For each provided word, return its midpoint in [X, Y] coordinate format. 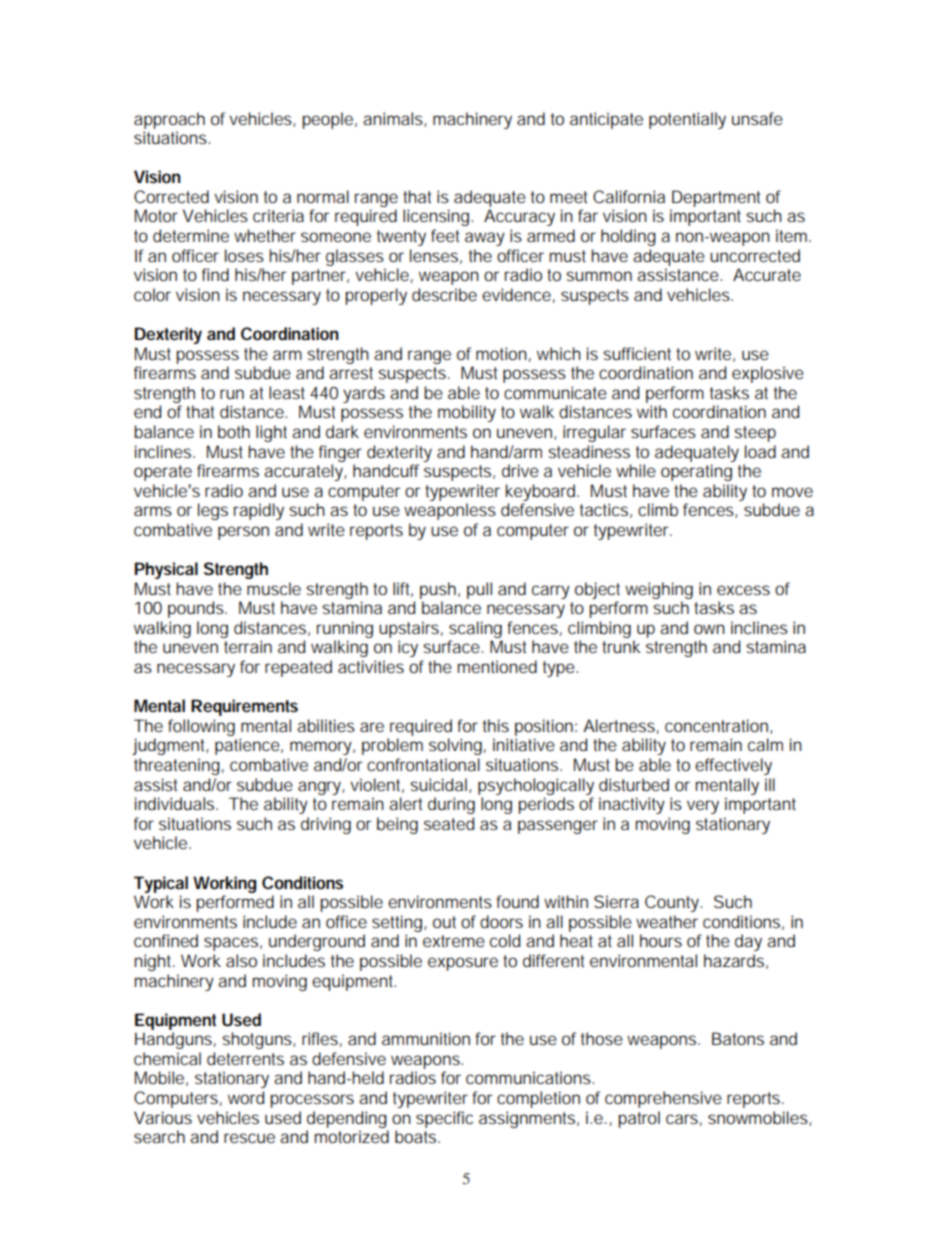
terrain [248, 646]
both [234, 431]
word [246, 1097]
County [673, 903]
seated [449, 823]
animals [394, 119]
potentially [687, 120]
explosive [768, 374]
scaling [475, 629]
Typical [161, 884]
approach [169, 120]
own [709, 629]
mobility [467, 413]
